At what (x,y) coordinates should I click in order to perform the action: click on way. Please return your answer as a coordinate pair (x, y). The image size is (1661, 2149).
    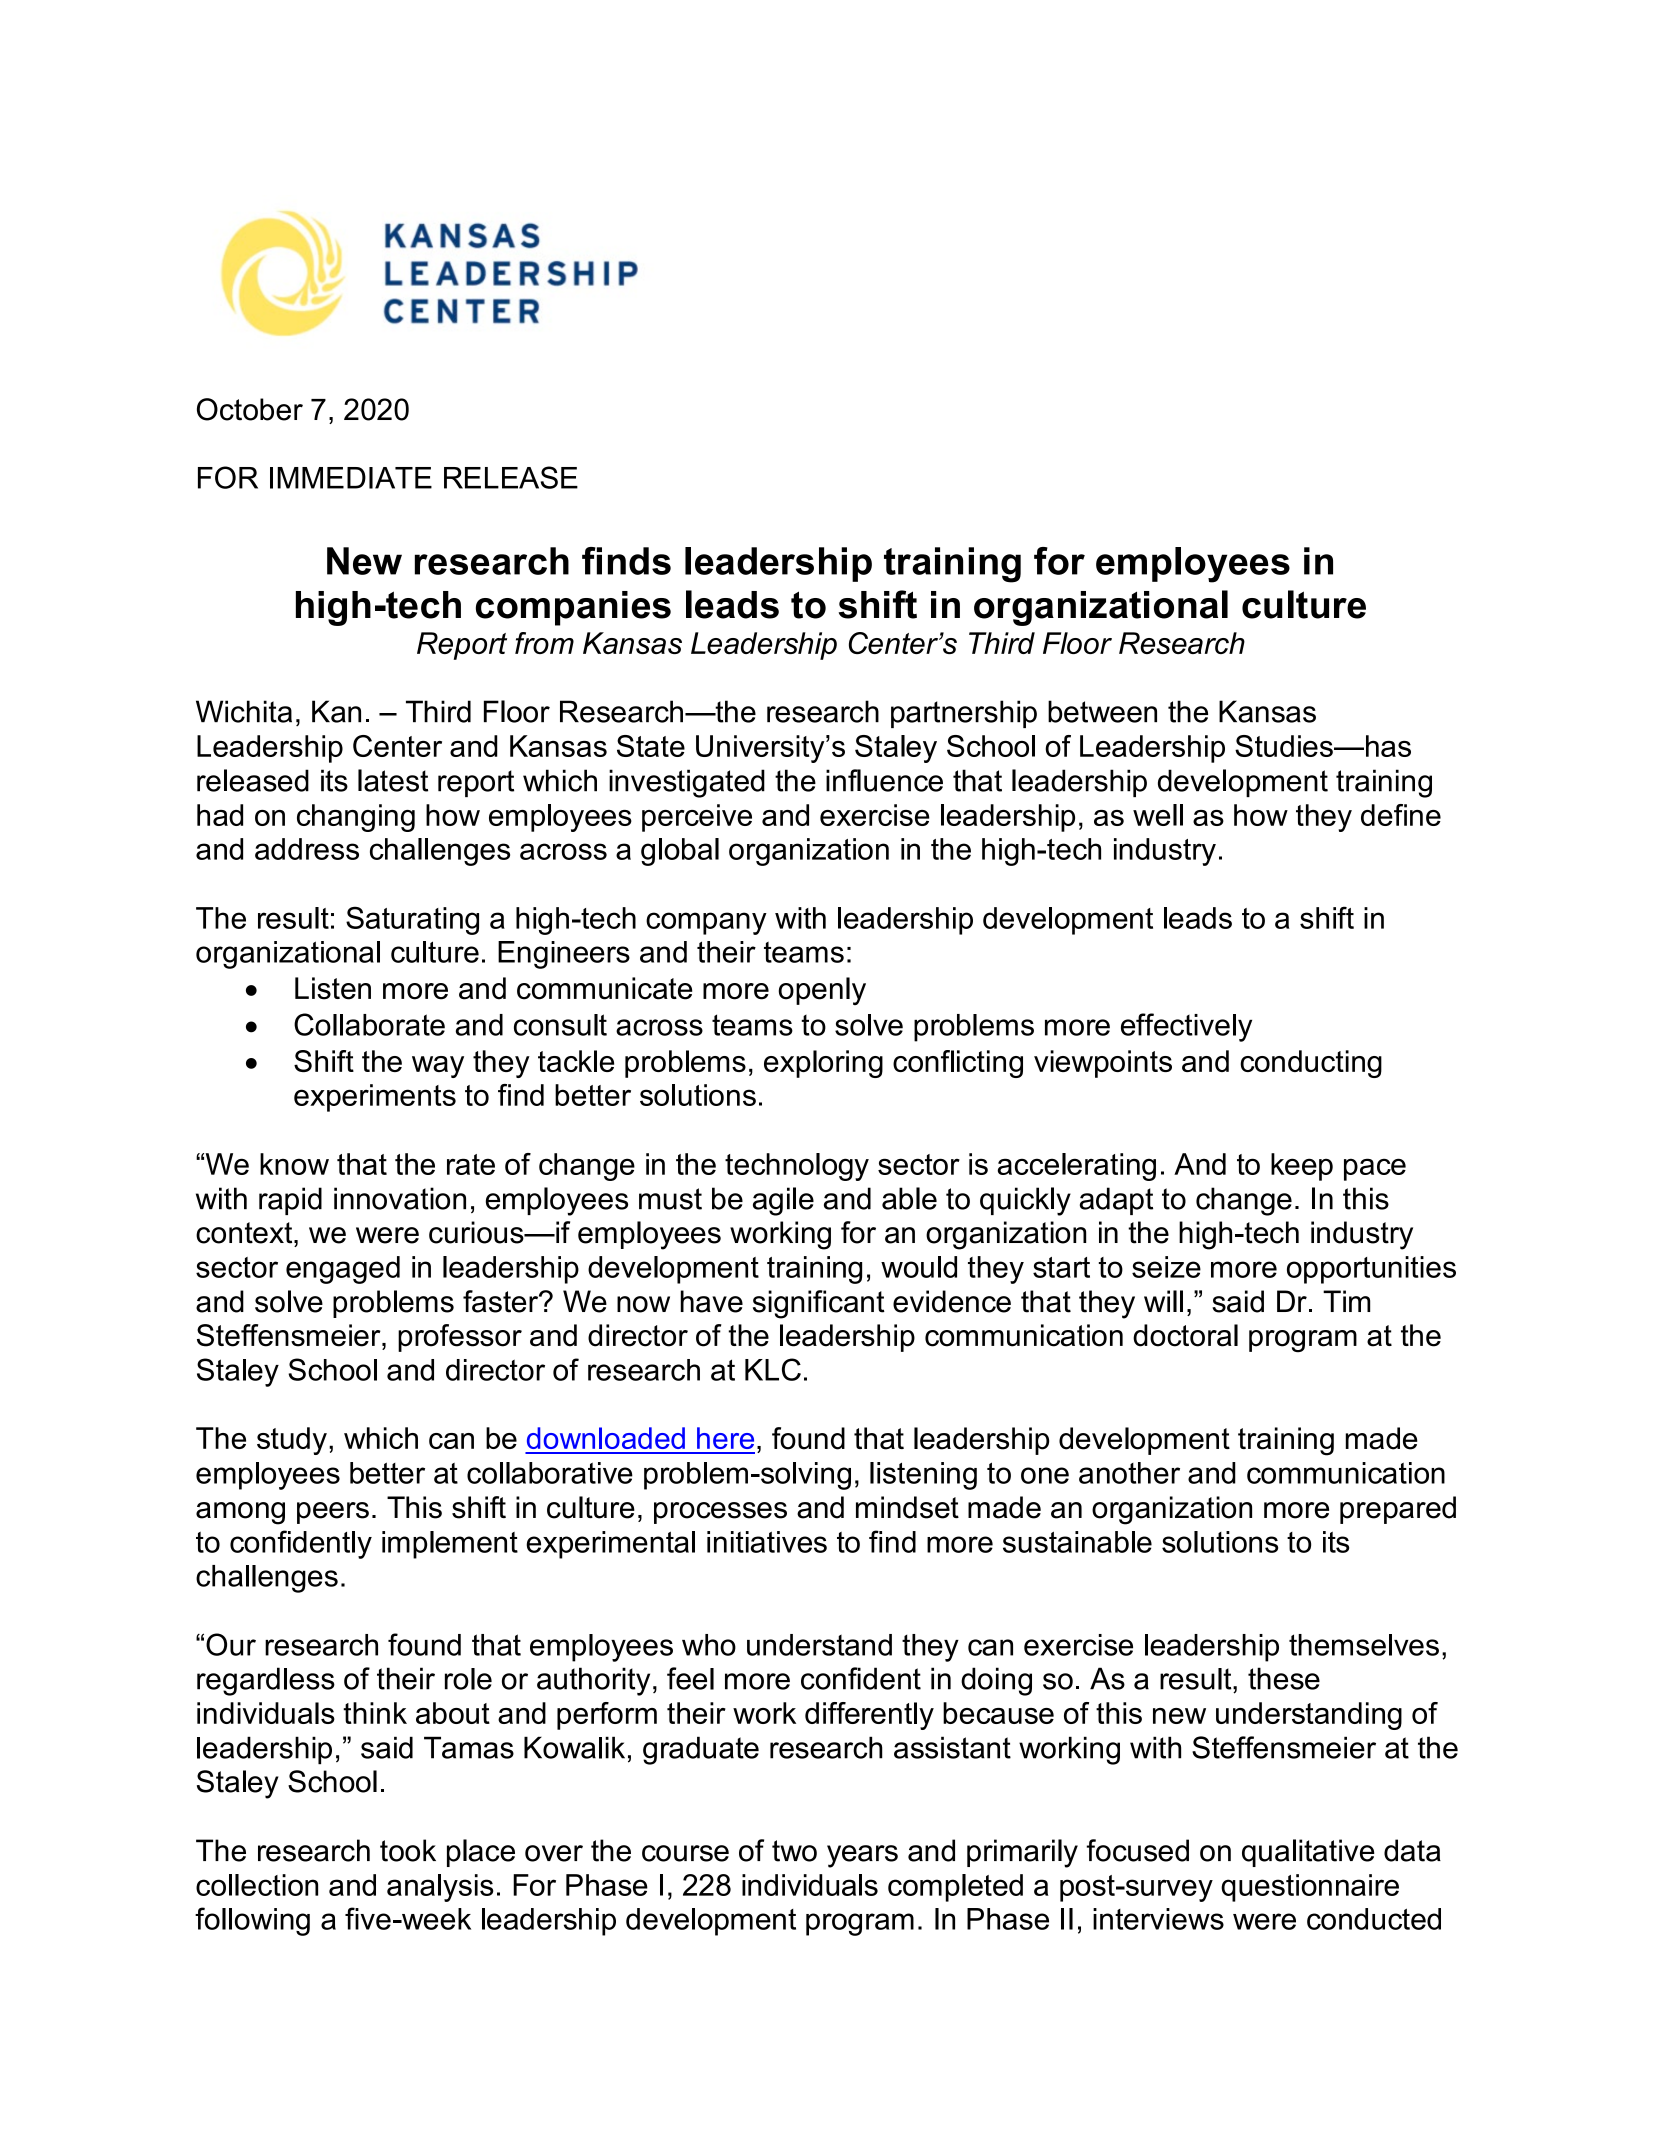
    Looking at the image, I should click on (438, 1067).
